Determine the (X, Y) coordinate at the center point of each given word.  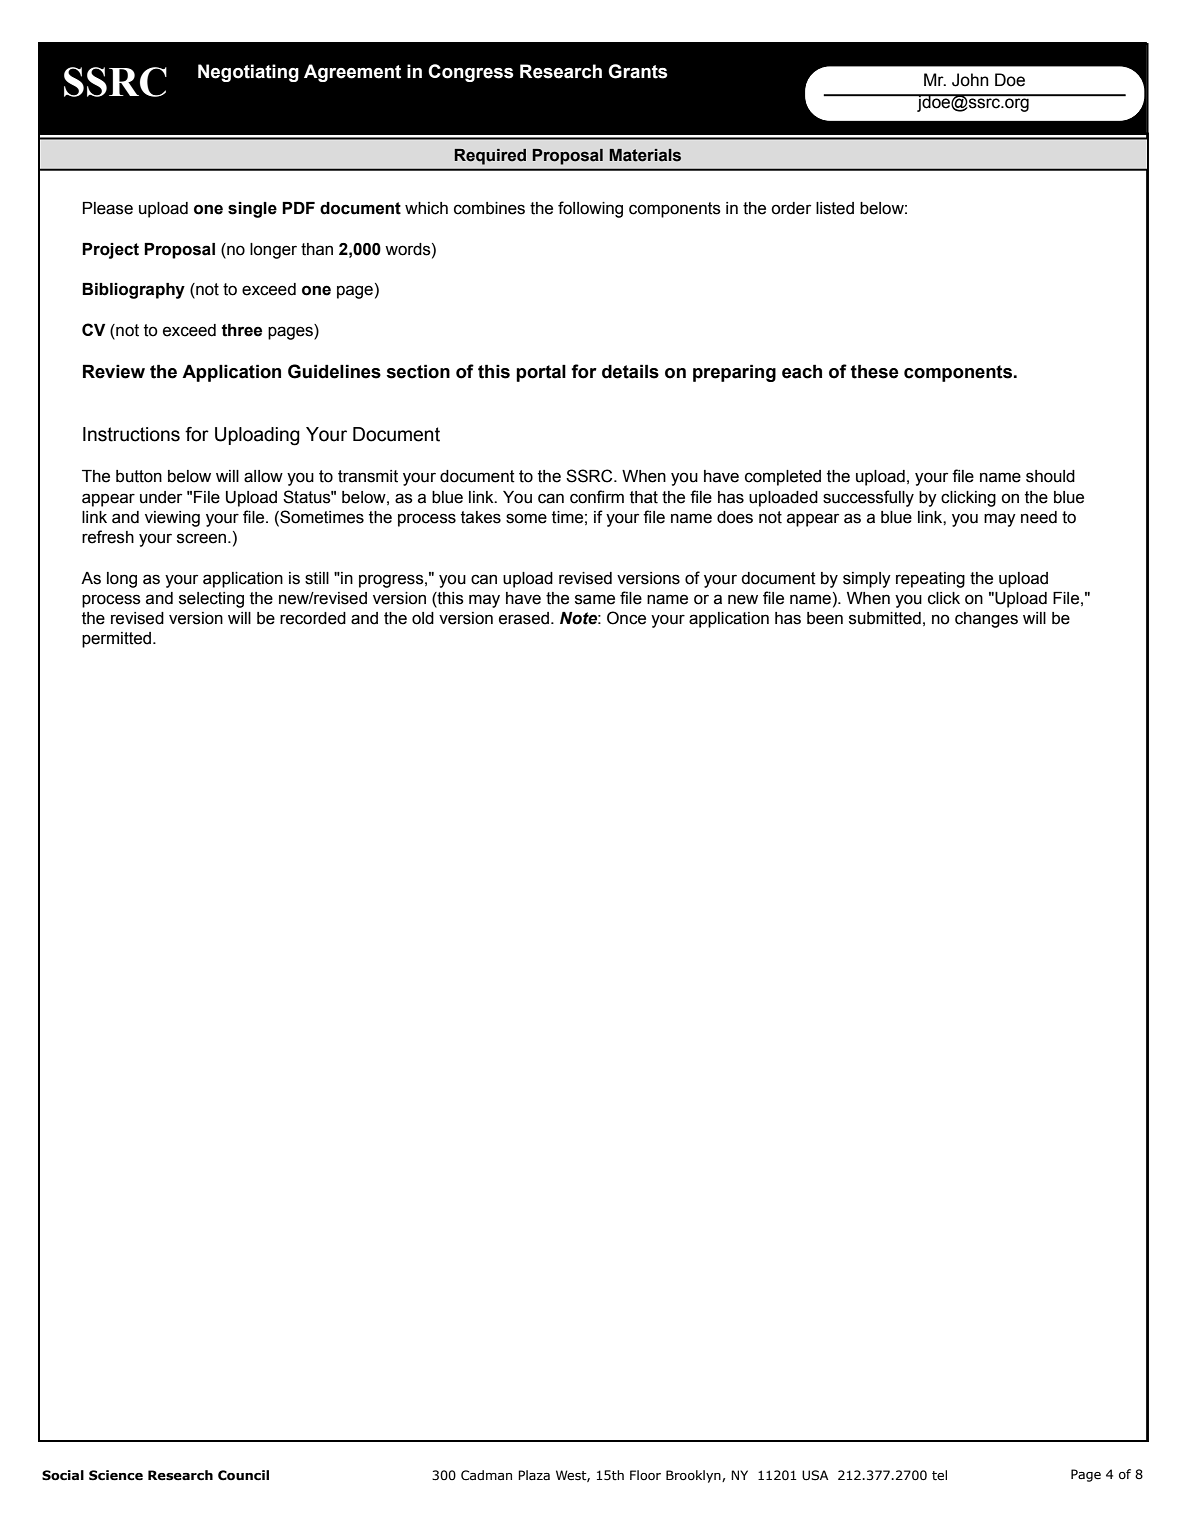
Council (243, 1475)
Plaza (534, 1475)
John (970, 80)
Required (490, 157)
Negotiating (248, 73)
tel (939, 1475)
